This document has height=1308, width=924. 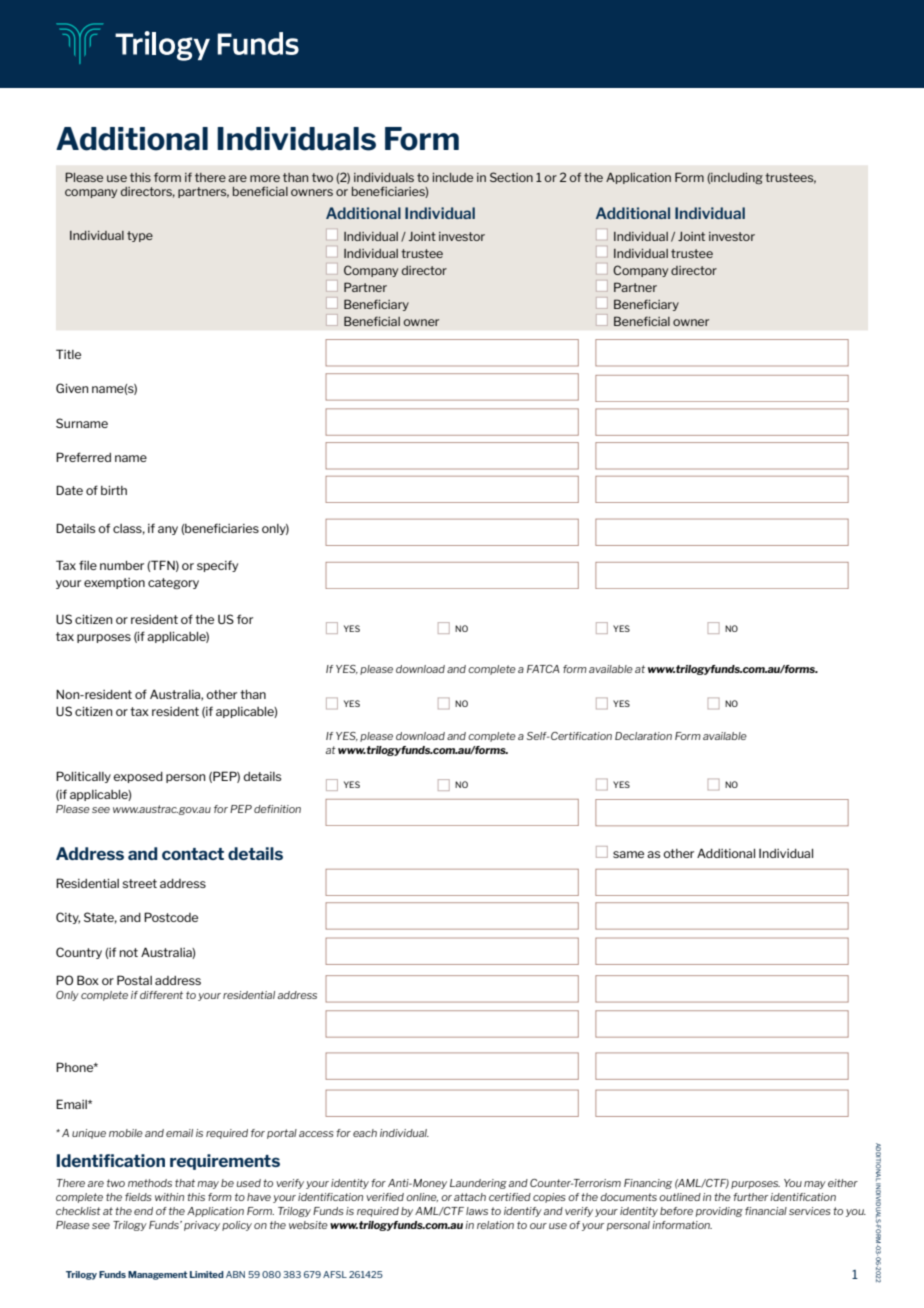 What do you see at coordinates (217, 566) in the document?
I see `specify` at bounding box center [217, 566].
